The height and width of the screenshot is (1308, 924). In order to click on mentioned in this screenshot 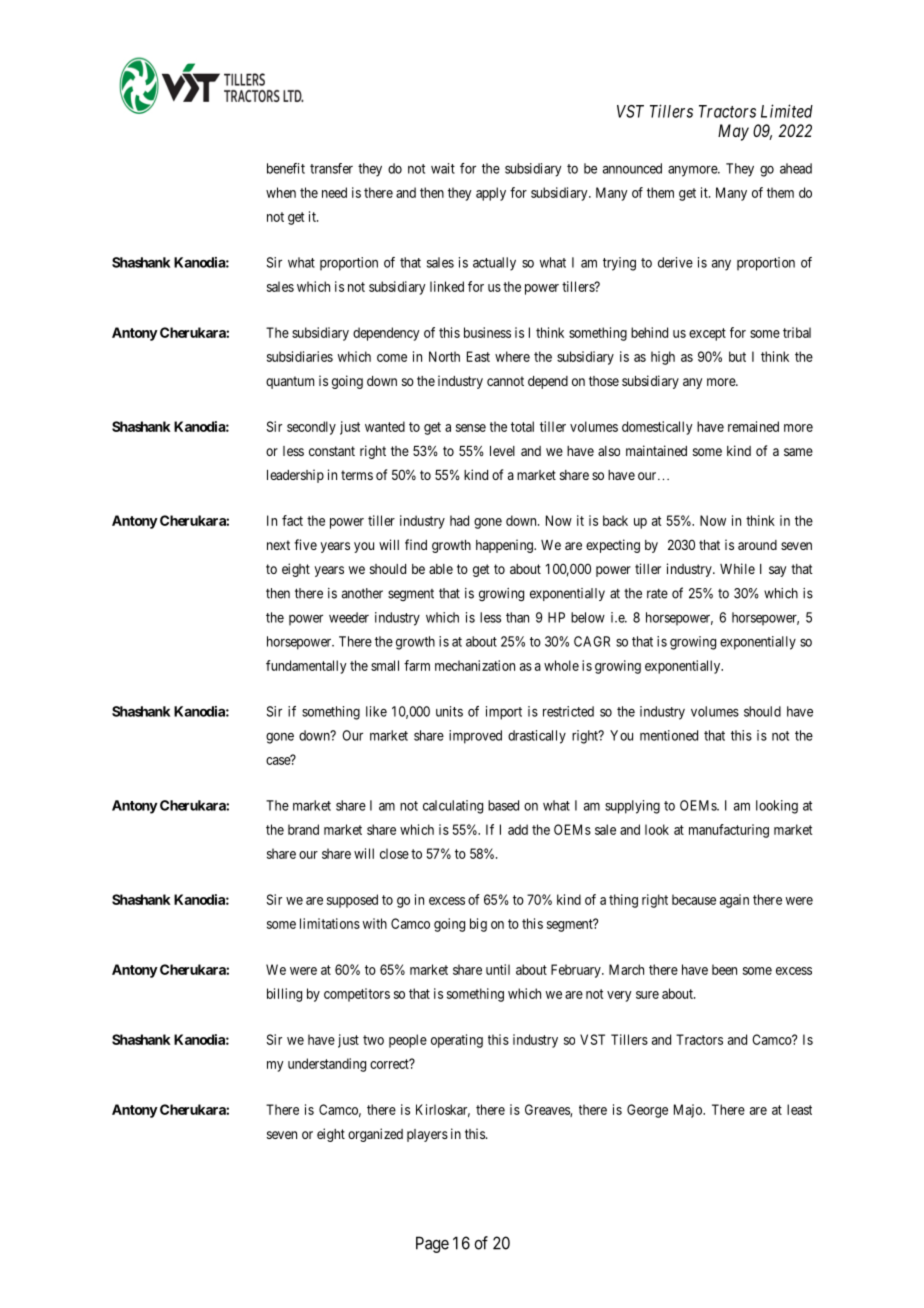, I will do `click(669, 735)`.
